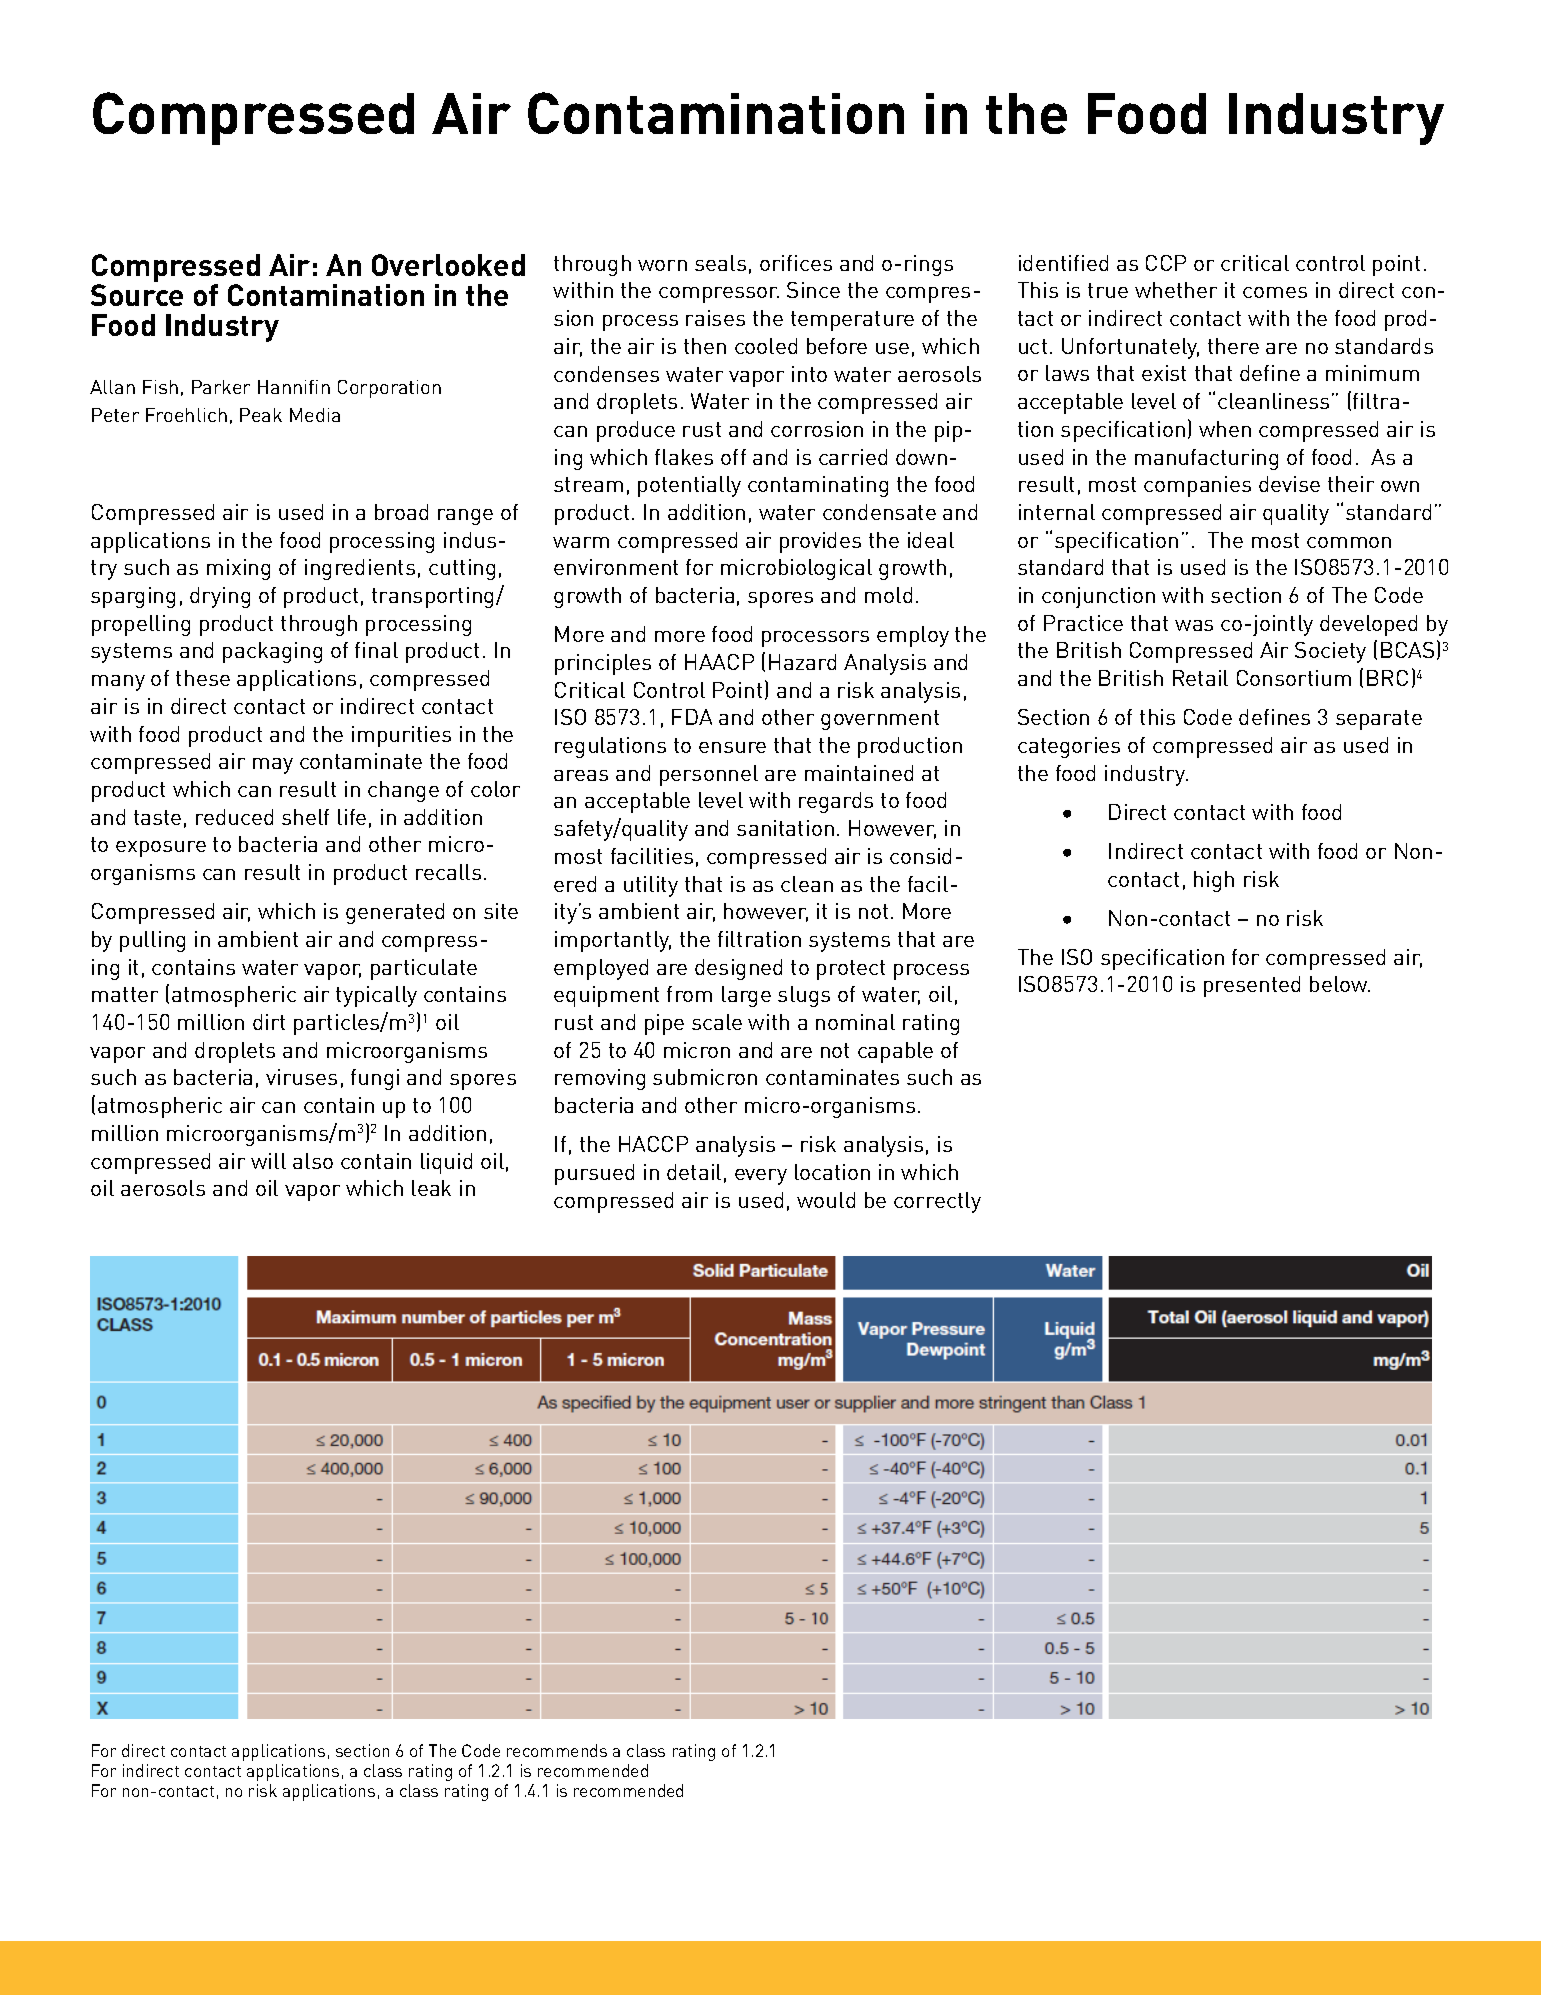 Image resolution: width=1541 pixels, height=1995 pixels. What do you see at coordinates (269, 1022) in the page?
I see `dirt` at bounding box center [269, 1022].
